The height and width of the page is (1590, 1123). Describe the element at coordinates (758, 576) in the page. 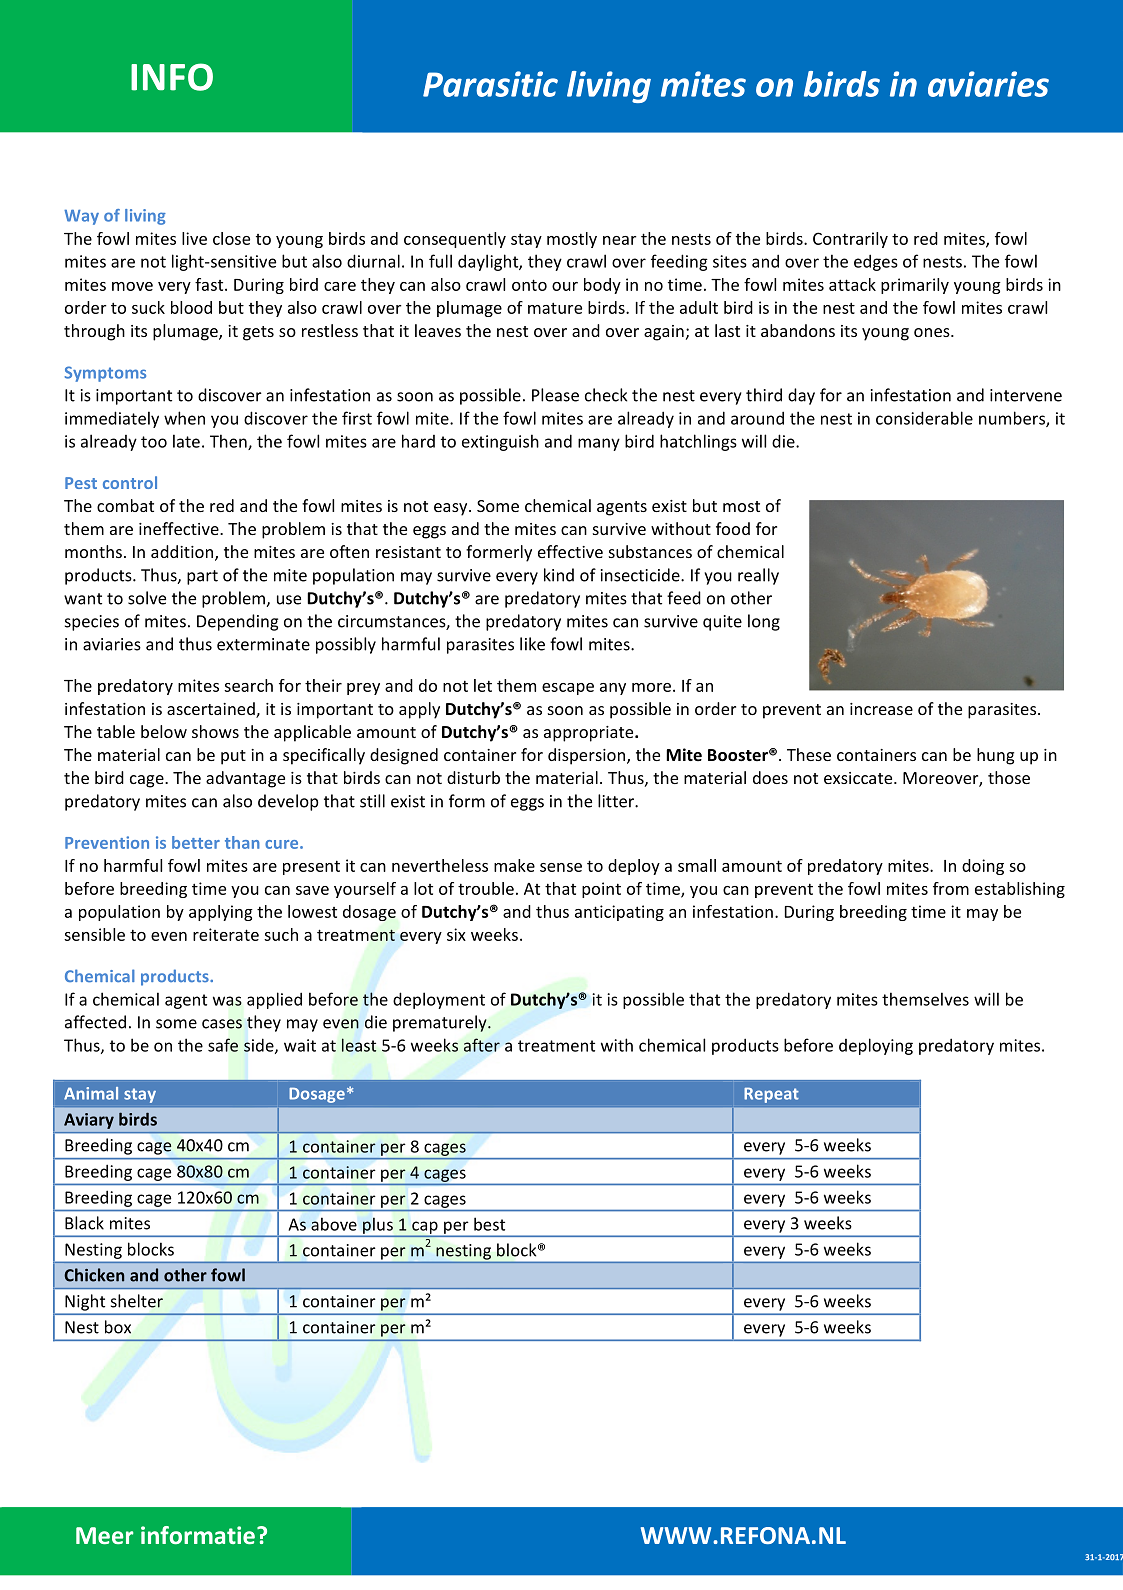

I see `really` at that location.
